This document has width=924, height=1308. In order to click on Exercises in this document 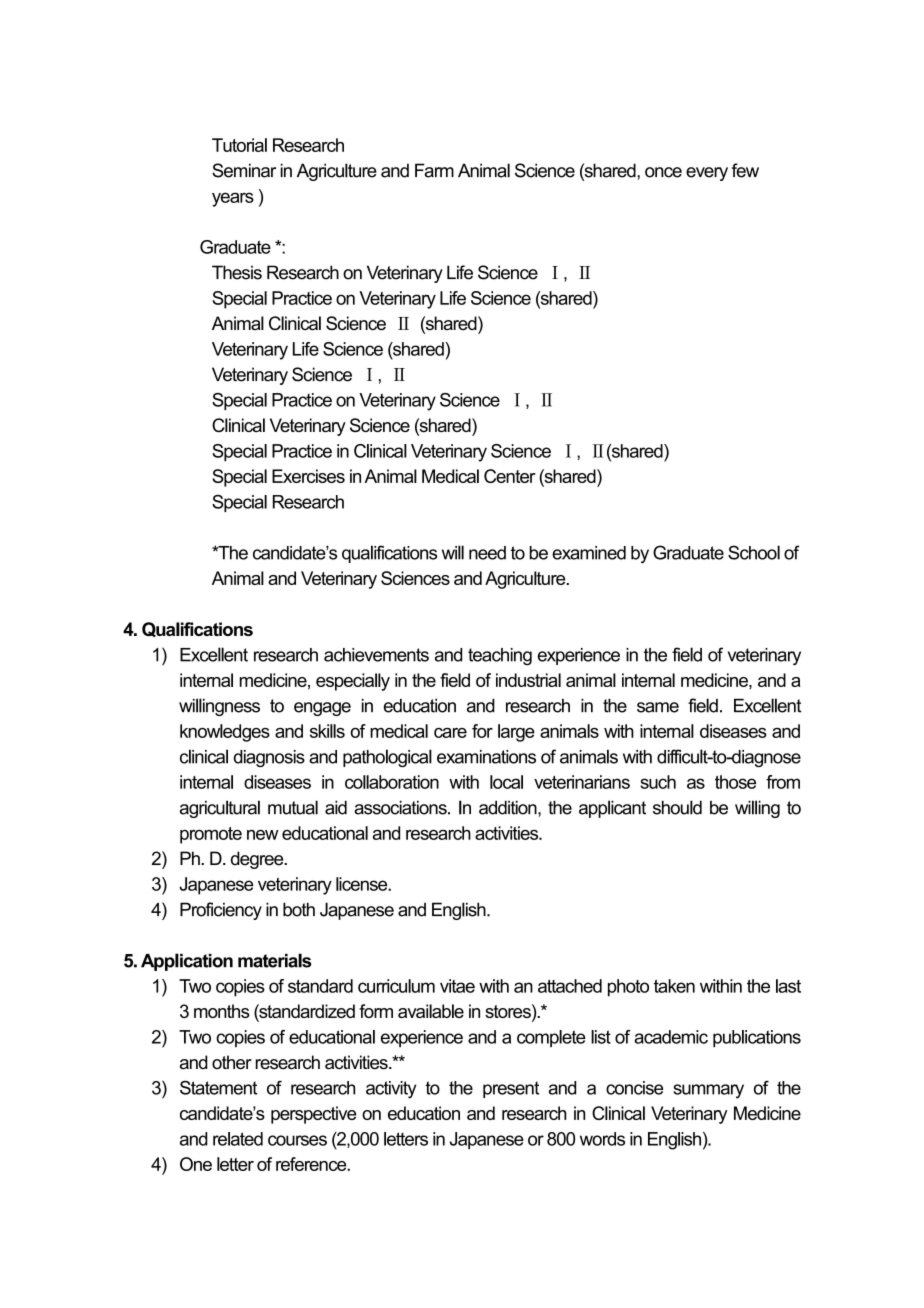, I will do `click(308, 476)`.
